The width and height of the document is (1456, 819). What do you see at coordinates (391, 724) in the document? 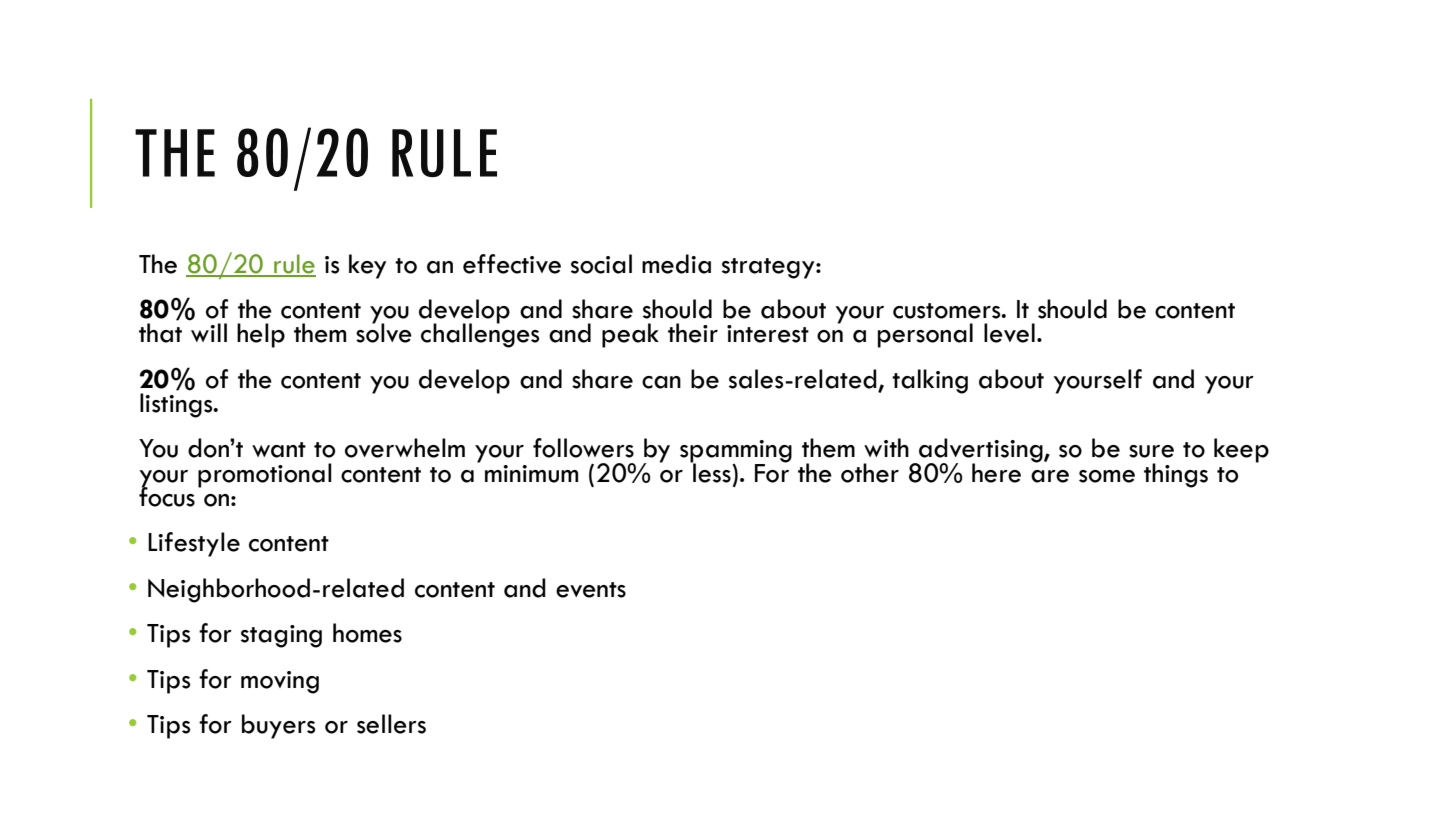
I see `sellers` at bounding box center [391, 724].
